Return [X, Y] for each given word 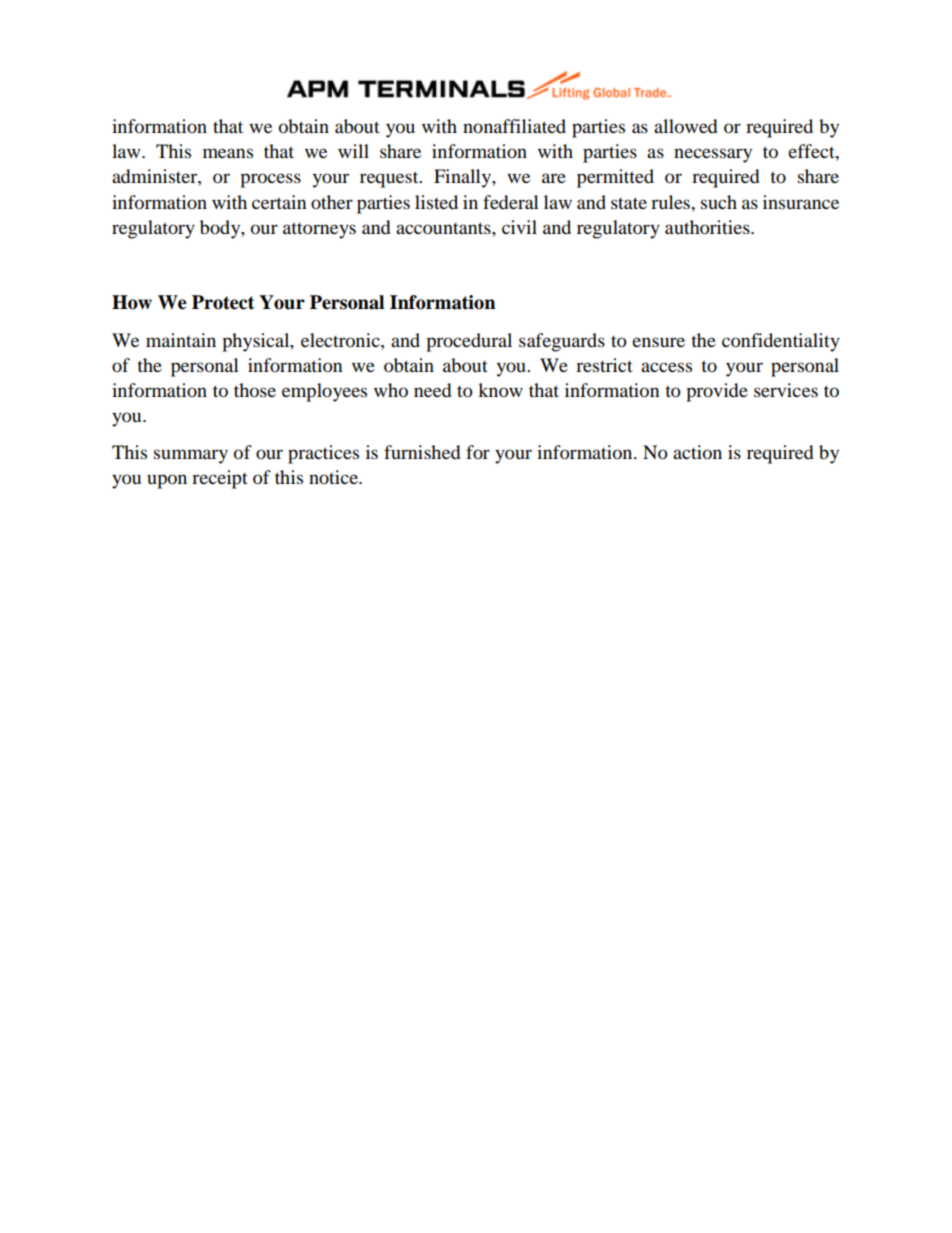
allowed [685, 126]
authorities [708, 227]
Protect [223, 302]
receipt [220, 479]
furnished [422, 452]
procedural [469, 342]
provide [717, 392]
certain [279, 202]
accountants [444, 228]
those [255, 390]
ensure [658, 342]
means [228, 153]
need [432, 390]
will [353, 151]
